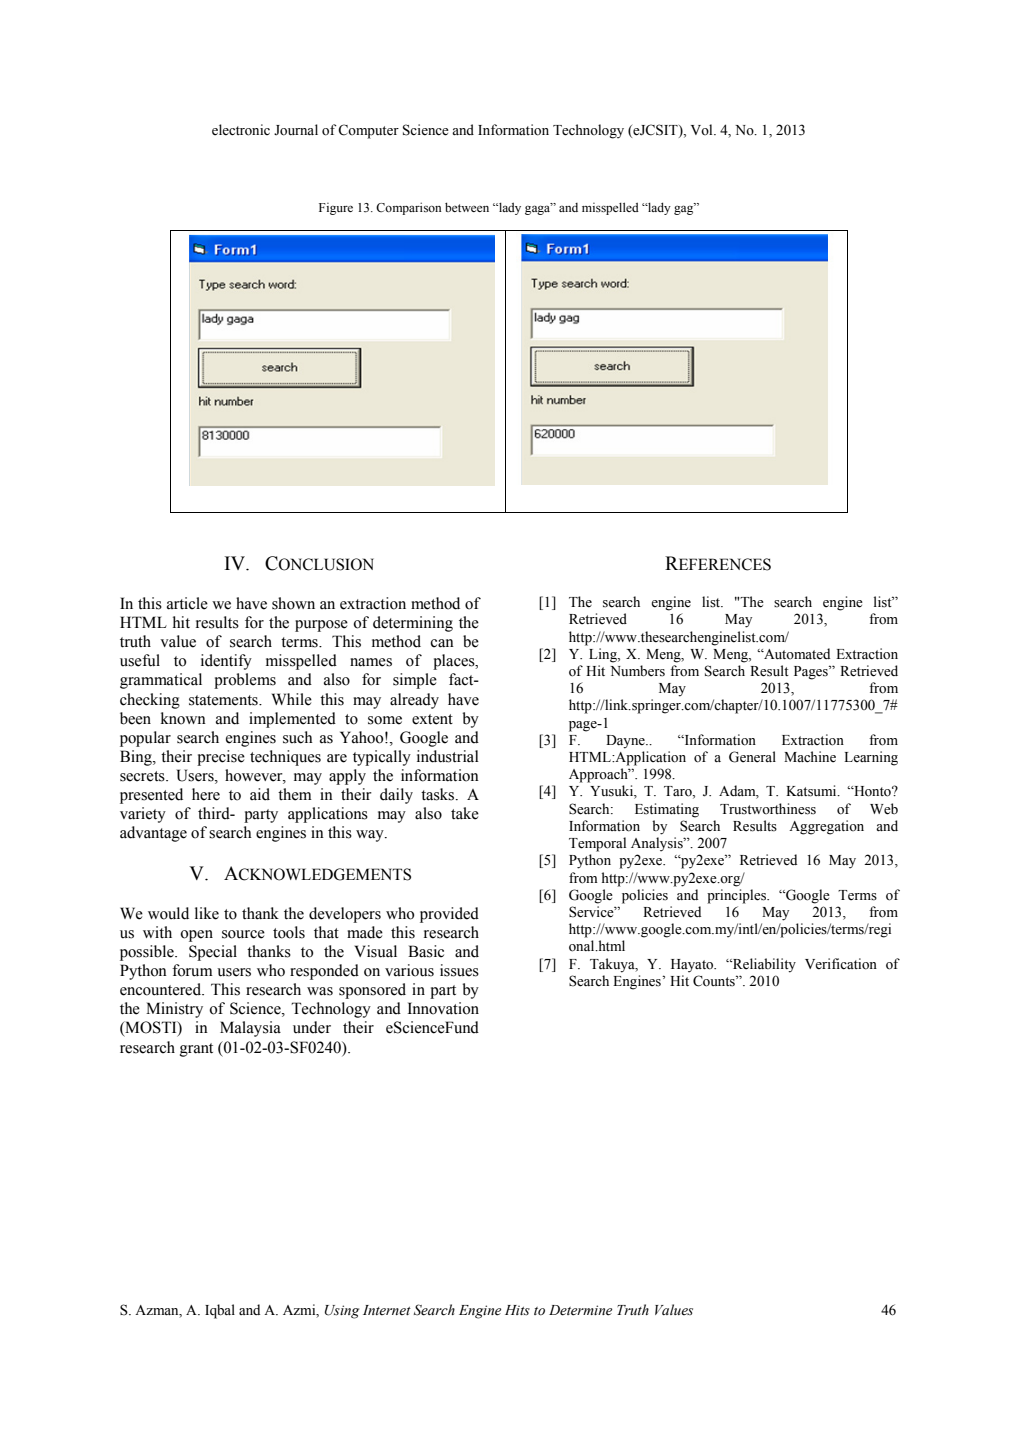 The image size is (1018, 1440). What do you see at coordinates (183, 718) in the screenshot?
I see `known` at bounding box center [183, 718].
